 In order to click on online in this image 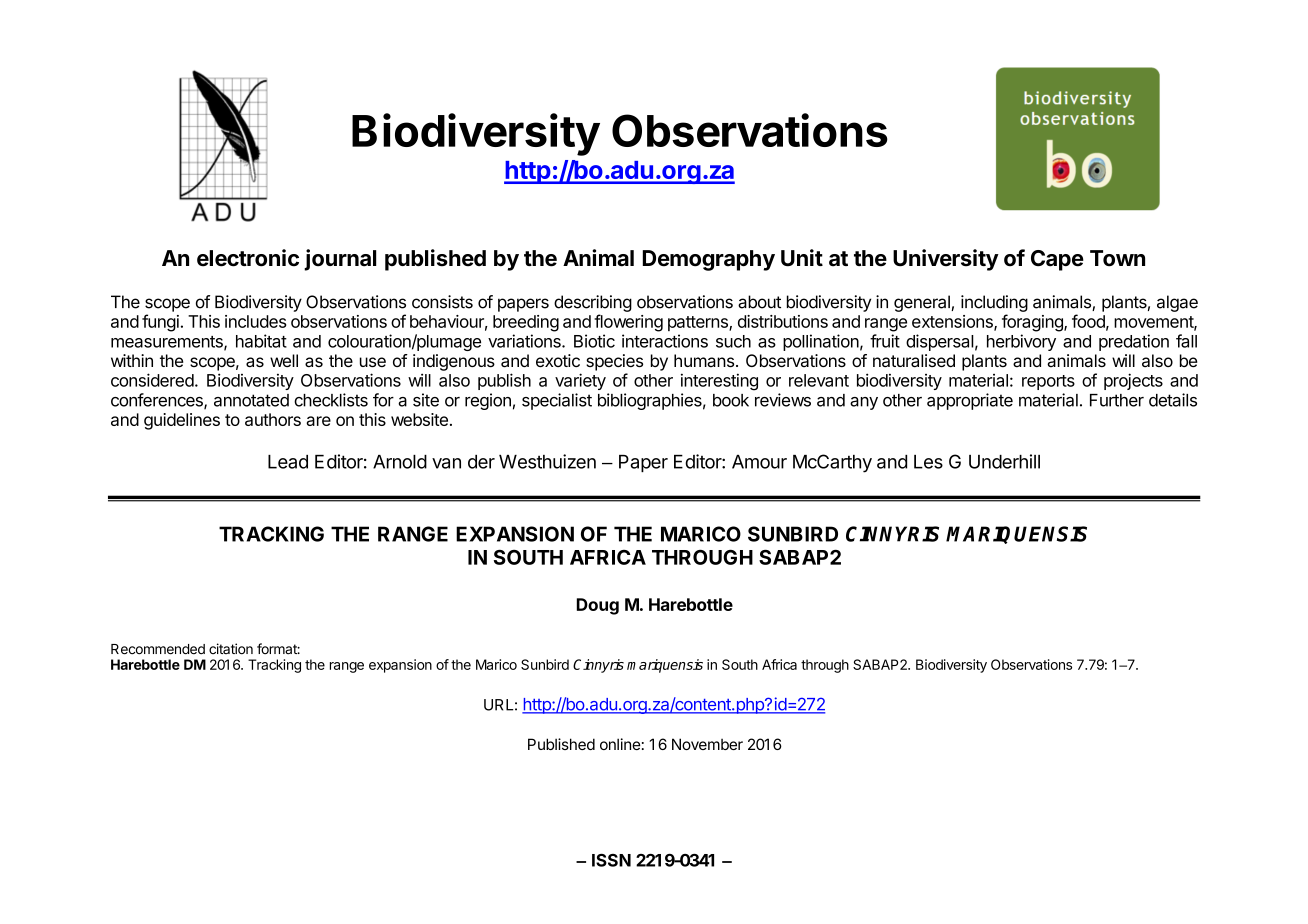, I will do `click(620, 744)`.
